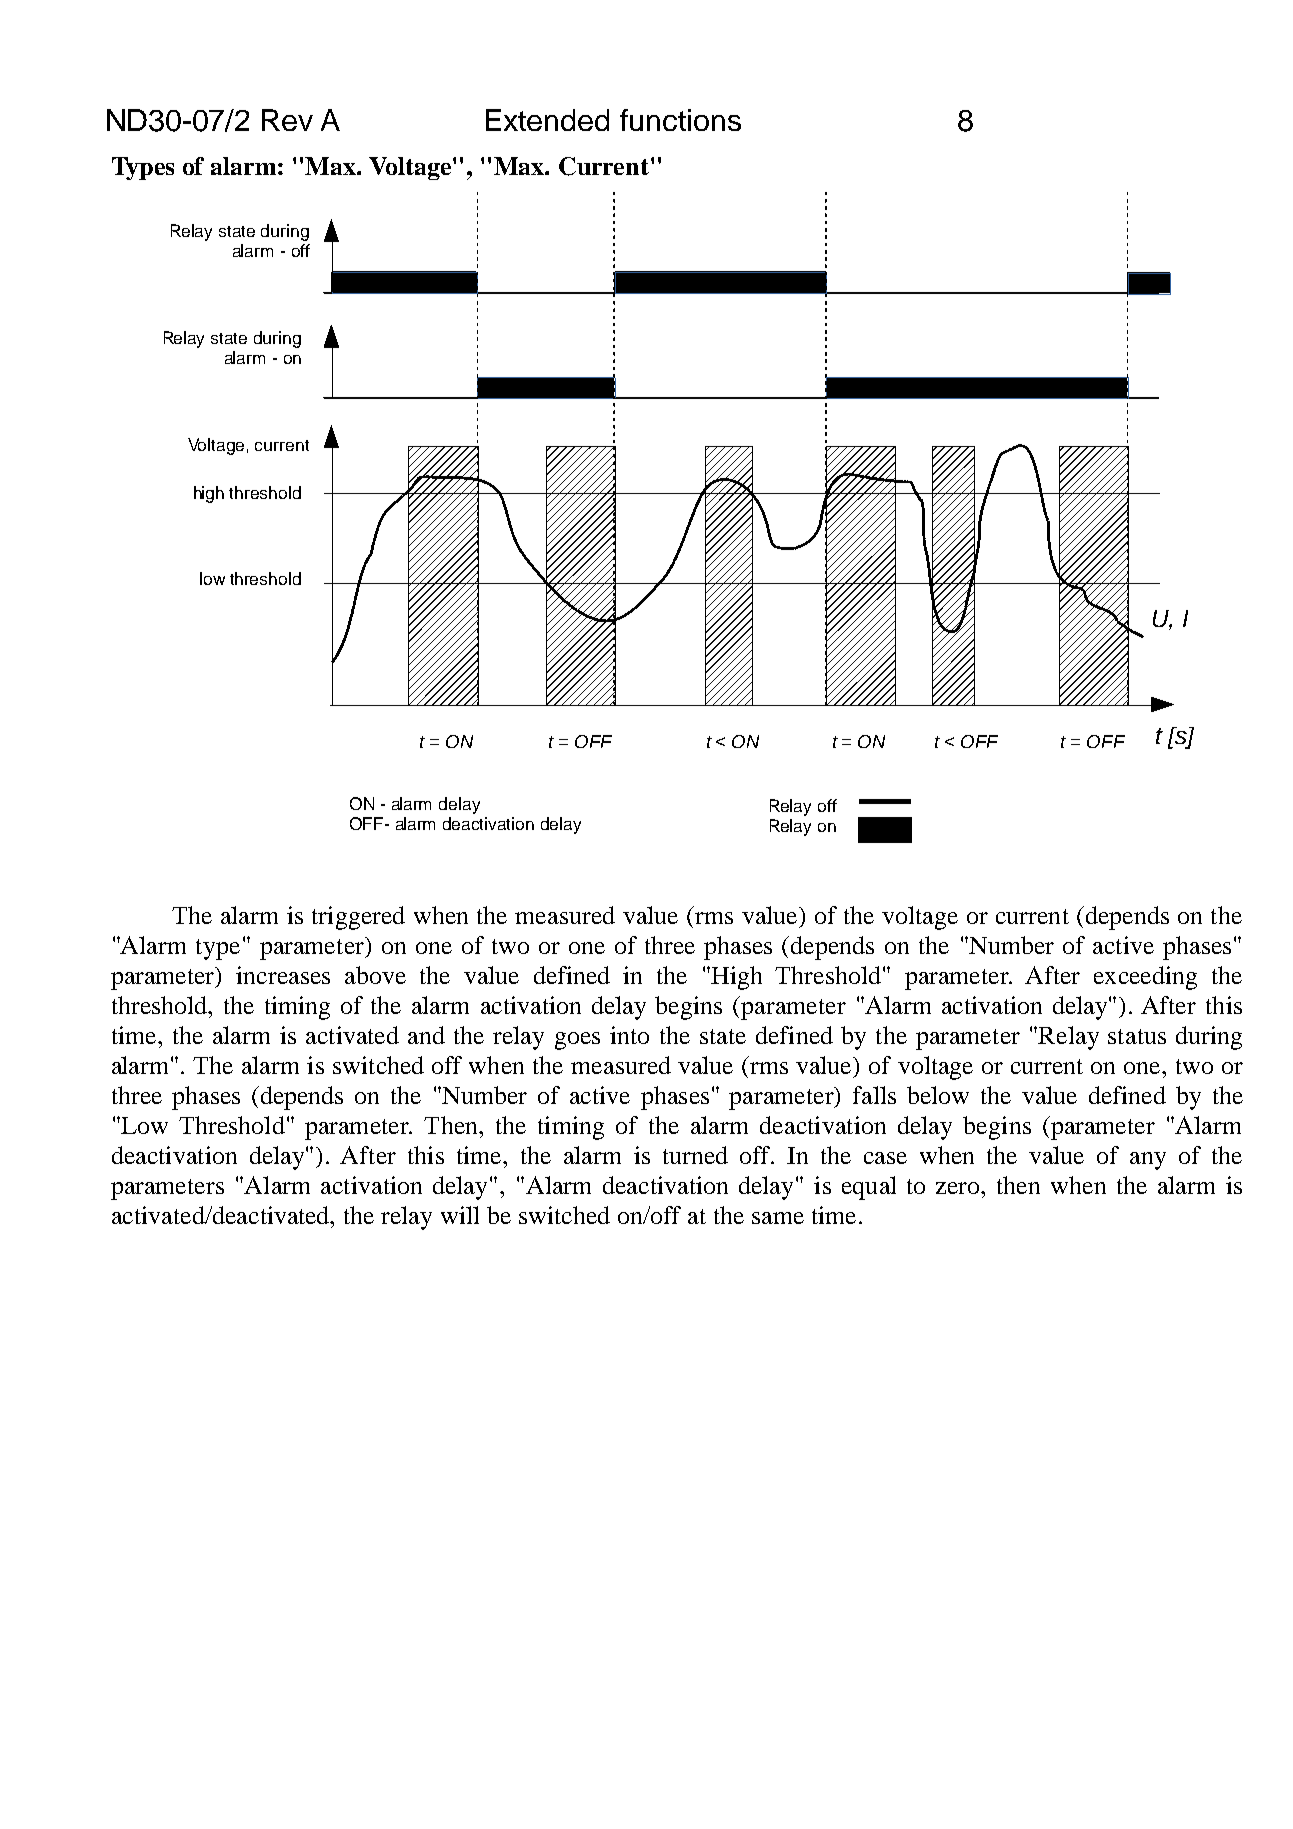 The width and height of the screenshot is (1293, 1829). Describe the element at coordinates (695, 1155) in the screenshot. I see `turned` at that location.
